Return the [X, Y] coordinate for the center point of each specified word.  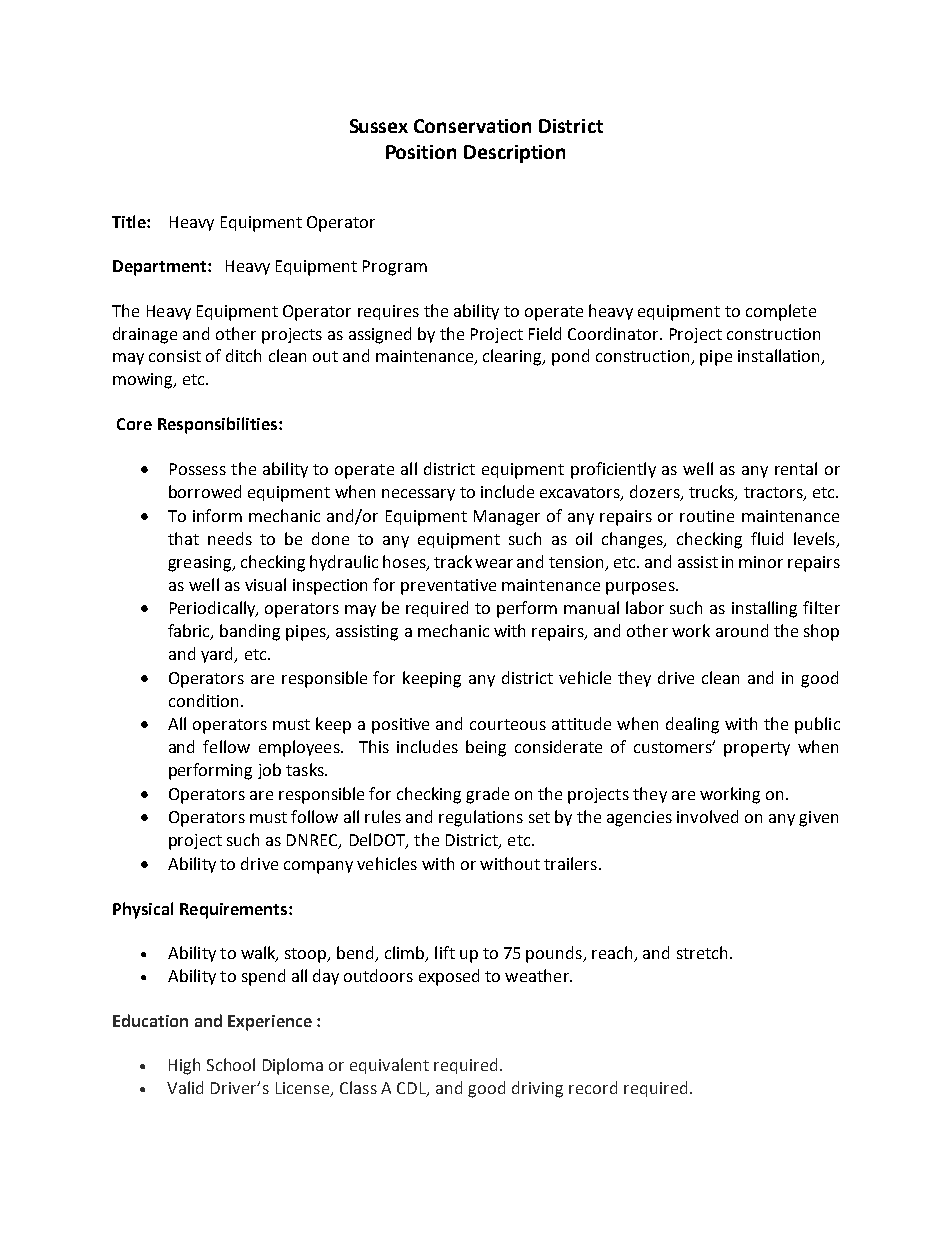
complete [781, 312]
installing [764, 609]
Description [514, 154]
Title [130, 221]
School [231, 1064]
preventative [448, 587]
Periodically [214, 609]
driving [537, 1089]
